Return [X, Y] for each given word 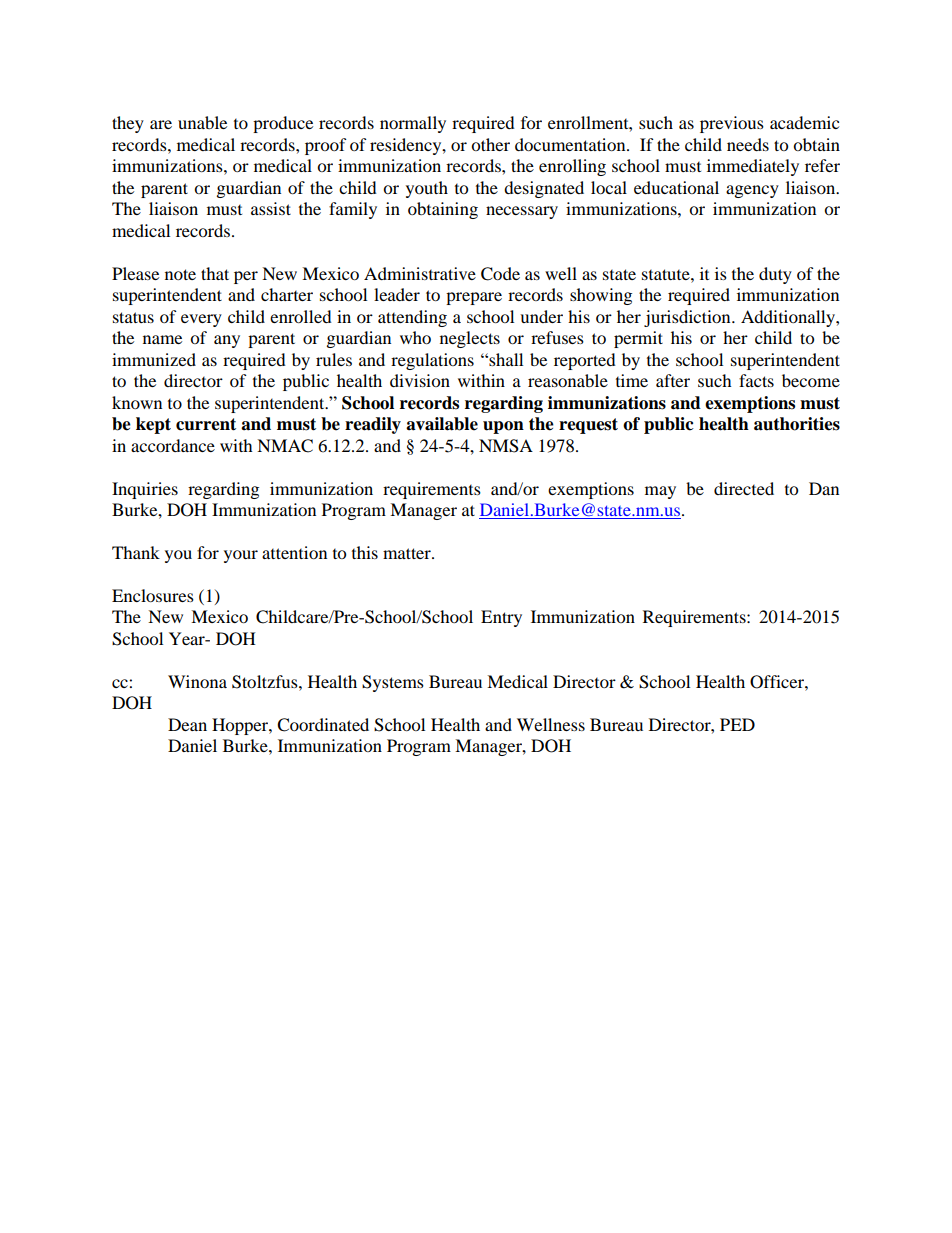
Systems [393, 683]
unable [202, 122]
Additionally [789, 318]
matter [408, 553]
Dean [187, 724]
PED [737, 724]
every [201, 320]
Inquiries [145, 490]
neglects [470, 339]
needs [748, 144]
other [490, 144]
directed [744, 488]
